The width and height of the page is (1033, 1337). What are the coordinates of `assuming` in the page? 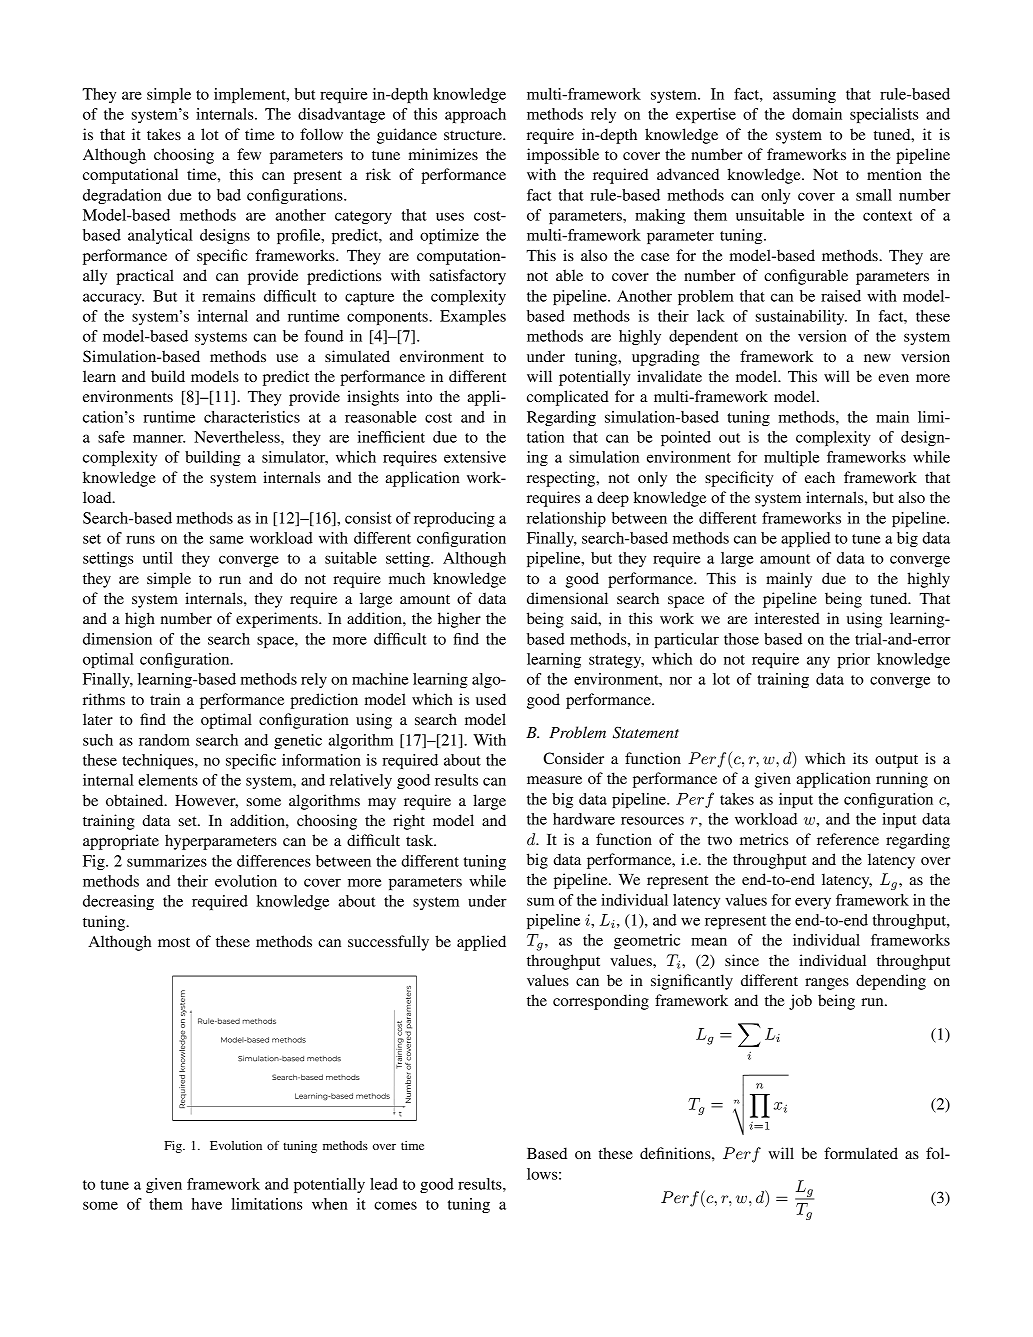 It's located at (804, 95).
